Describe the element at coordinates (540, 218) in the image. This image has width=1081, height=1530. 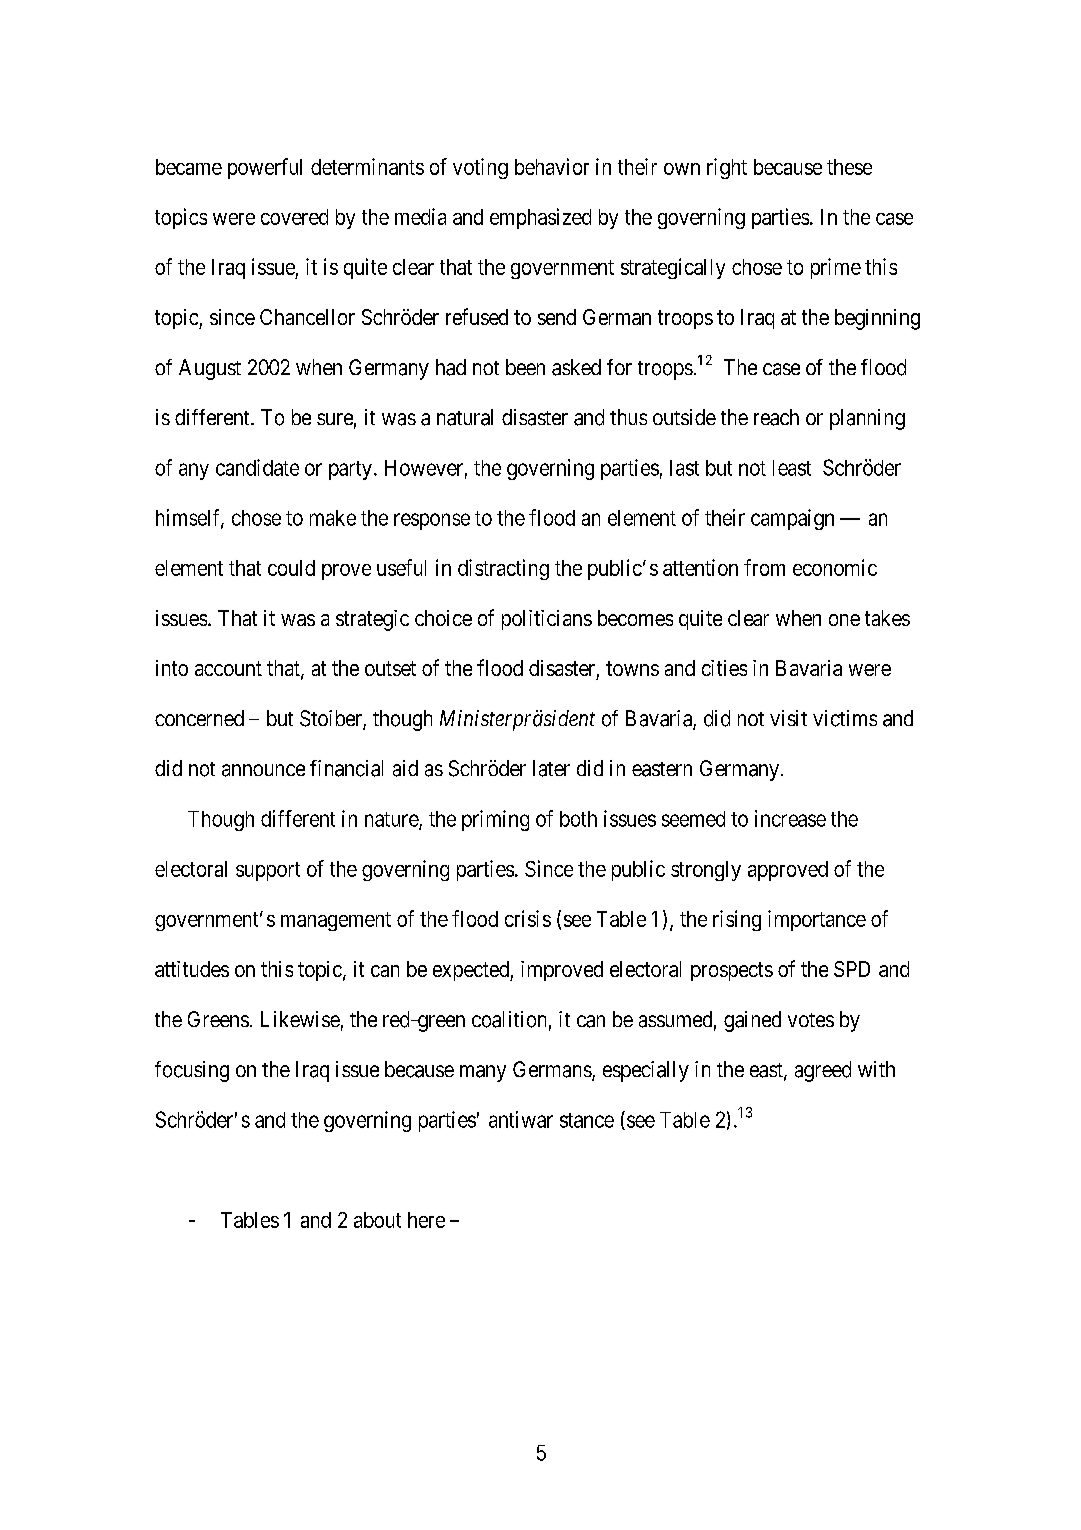
I see `emphasized` at that location.
